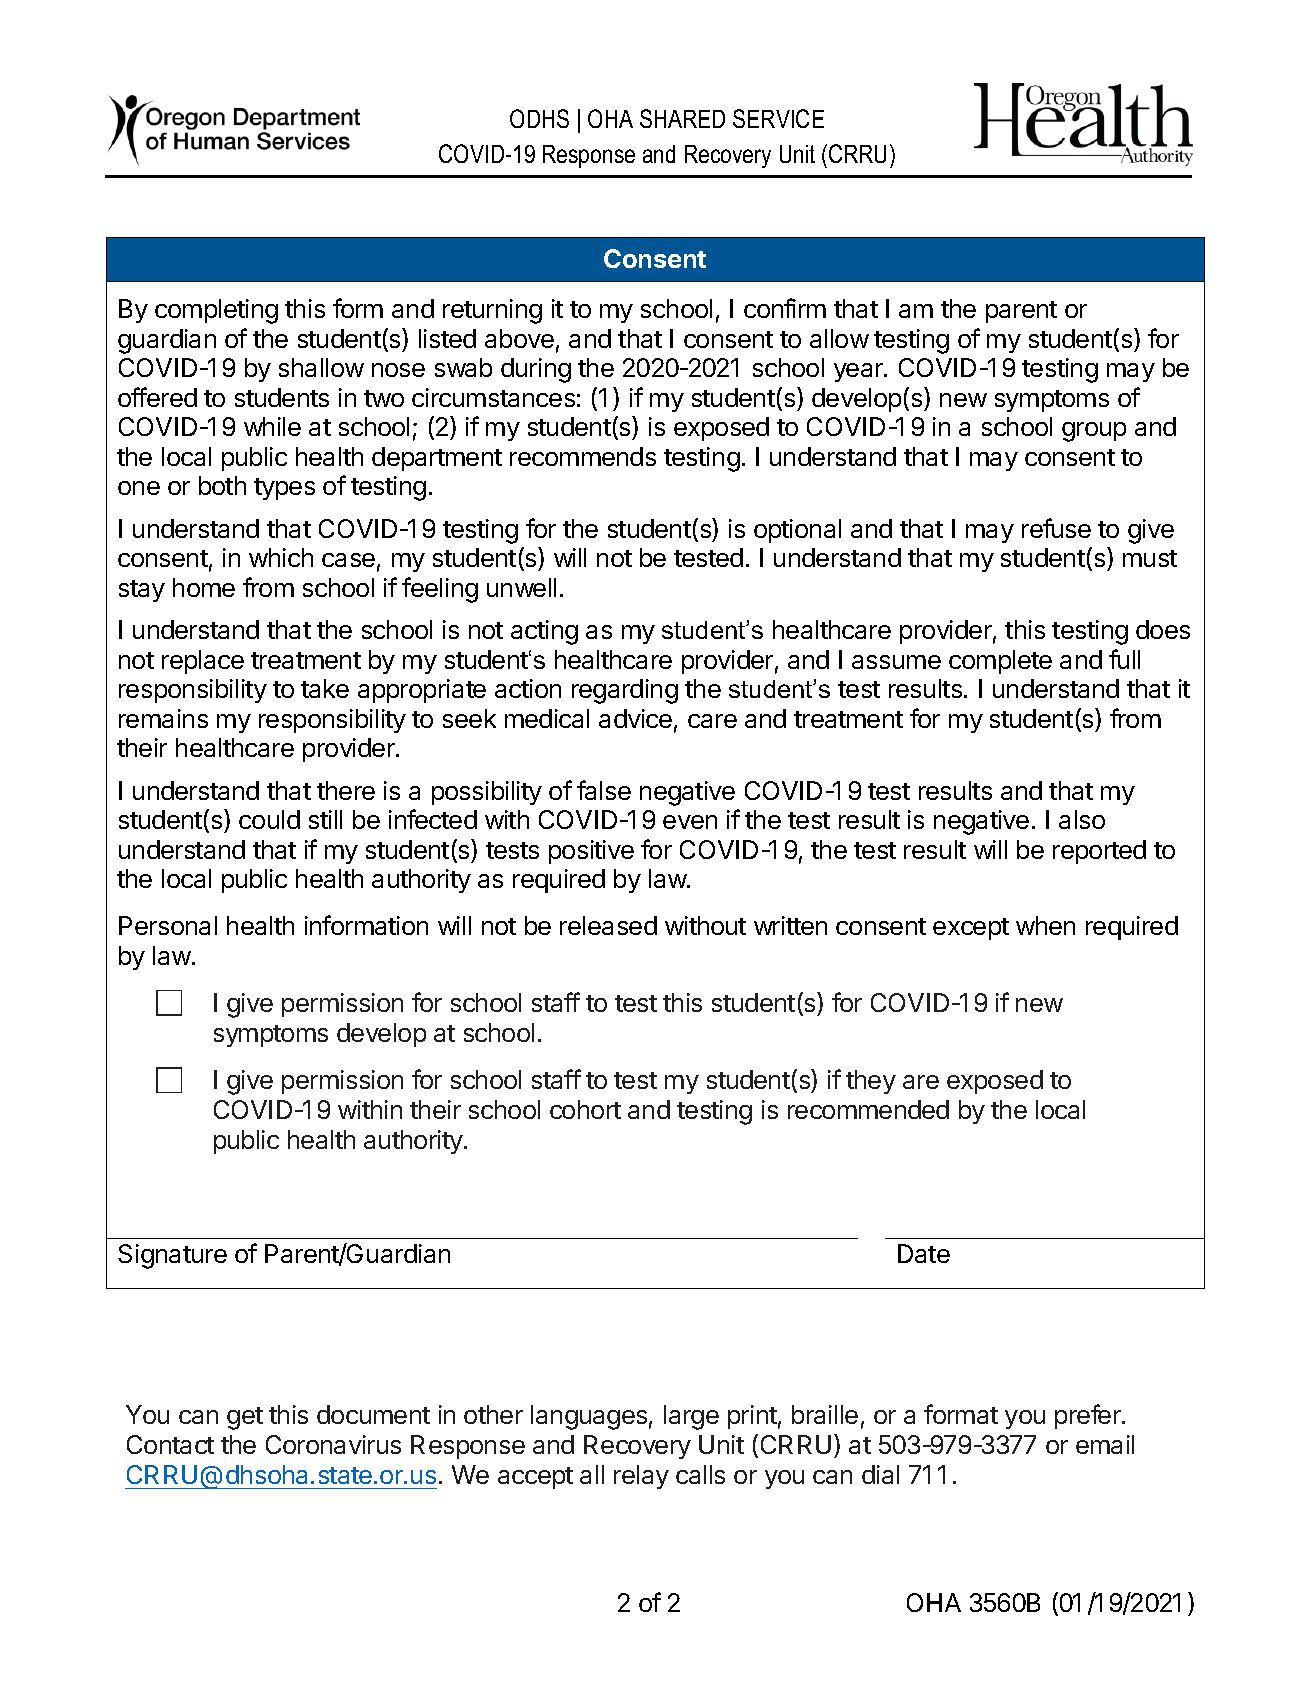  I want to click on complete, so click(1000, 662).
